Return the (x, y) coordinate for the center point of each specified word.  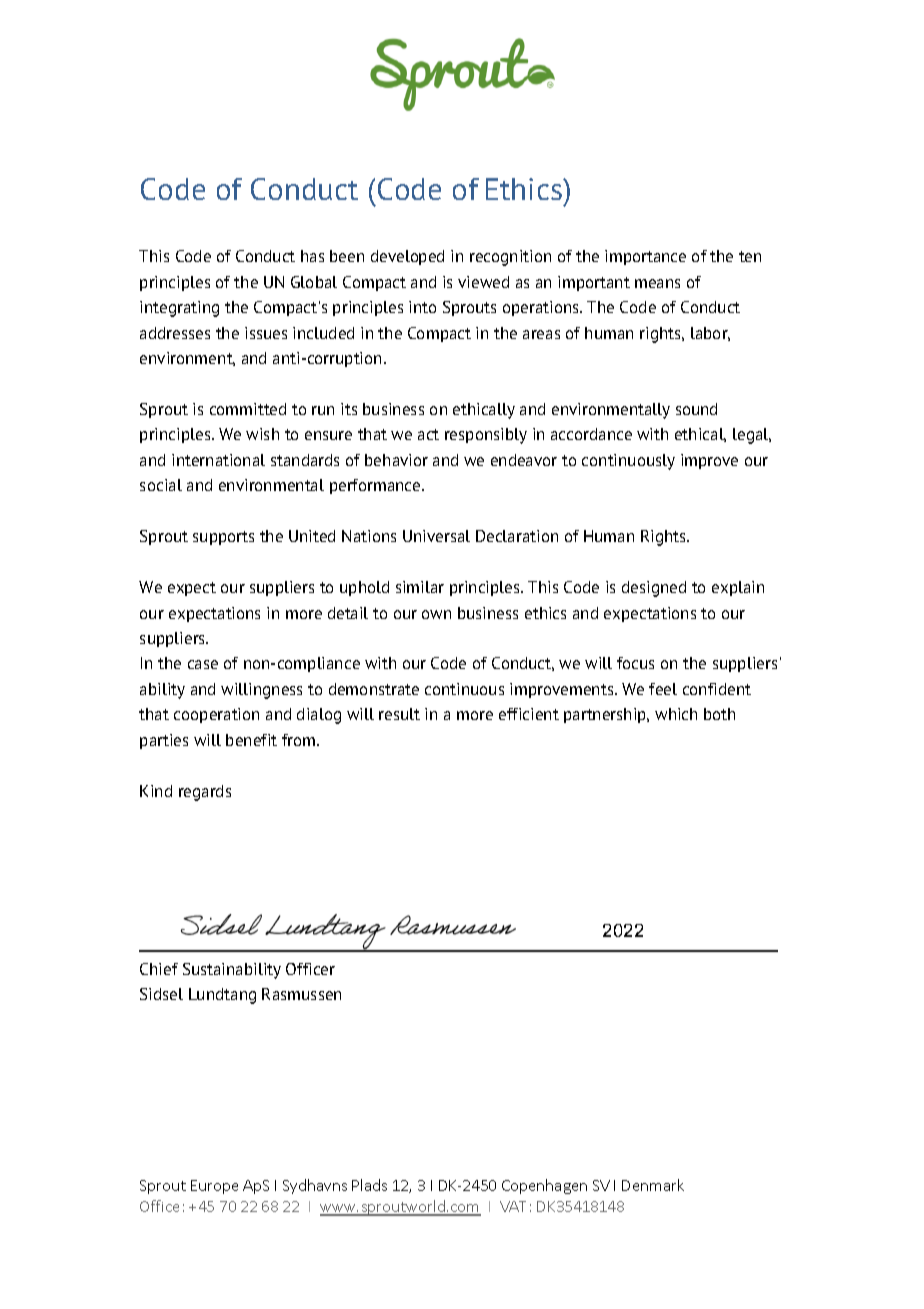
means (657, 283)
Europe (214, 1187)
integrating (179, 309)
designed (654, 589)
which (676, 714)
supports (223, 538)
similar (420, 587)
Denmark (653, 1185)
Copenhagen (544, 1186)
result (399, 714)
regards (205, 793)
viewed (483, 282)
